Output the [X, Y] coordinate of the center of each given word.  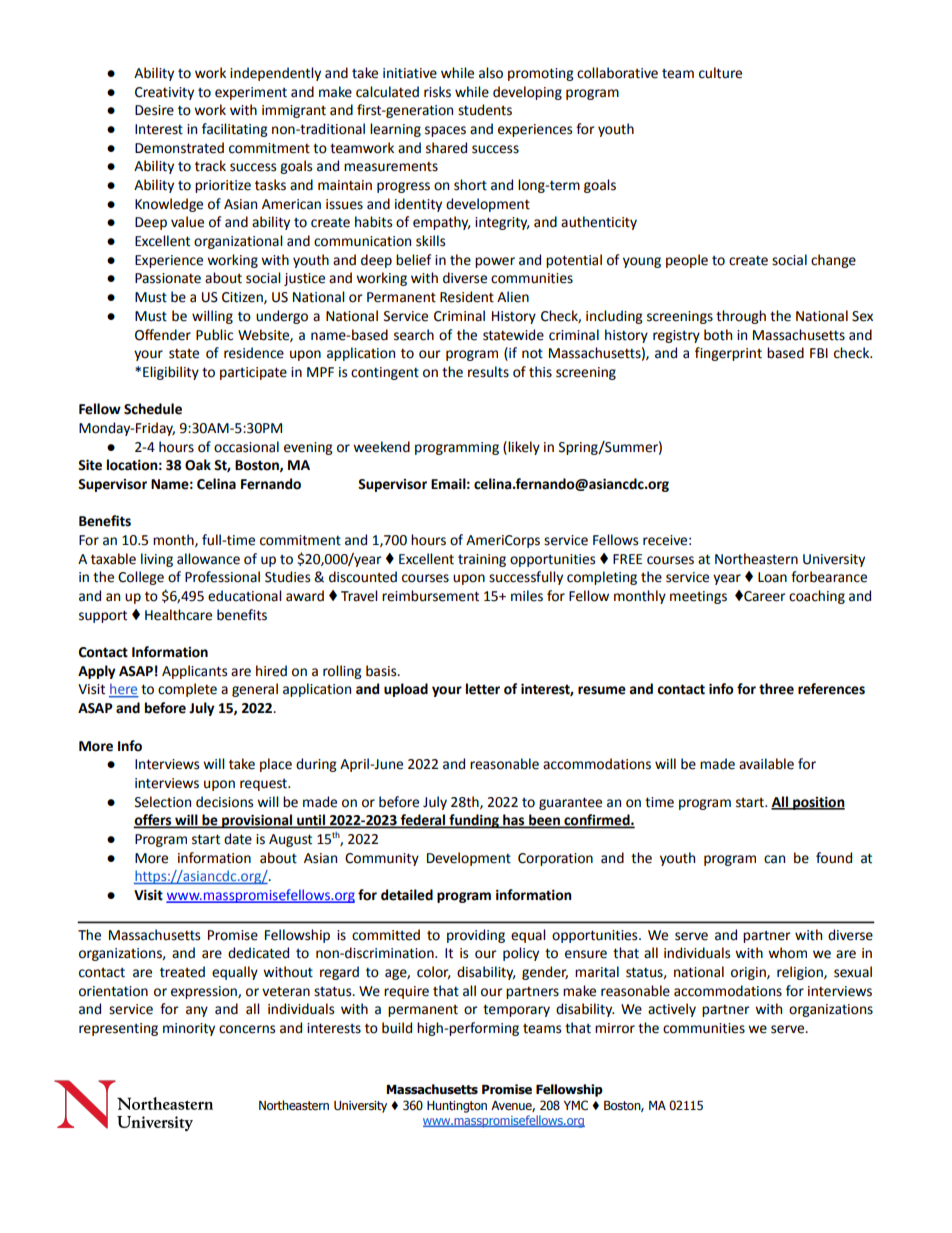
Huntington [457, 1107]
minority [189, 1029]
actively [672, 1010]
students [485, 110]
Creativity [164, 93]
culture [720, 73]
